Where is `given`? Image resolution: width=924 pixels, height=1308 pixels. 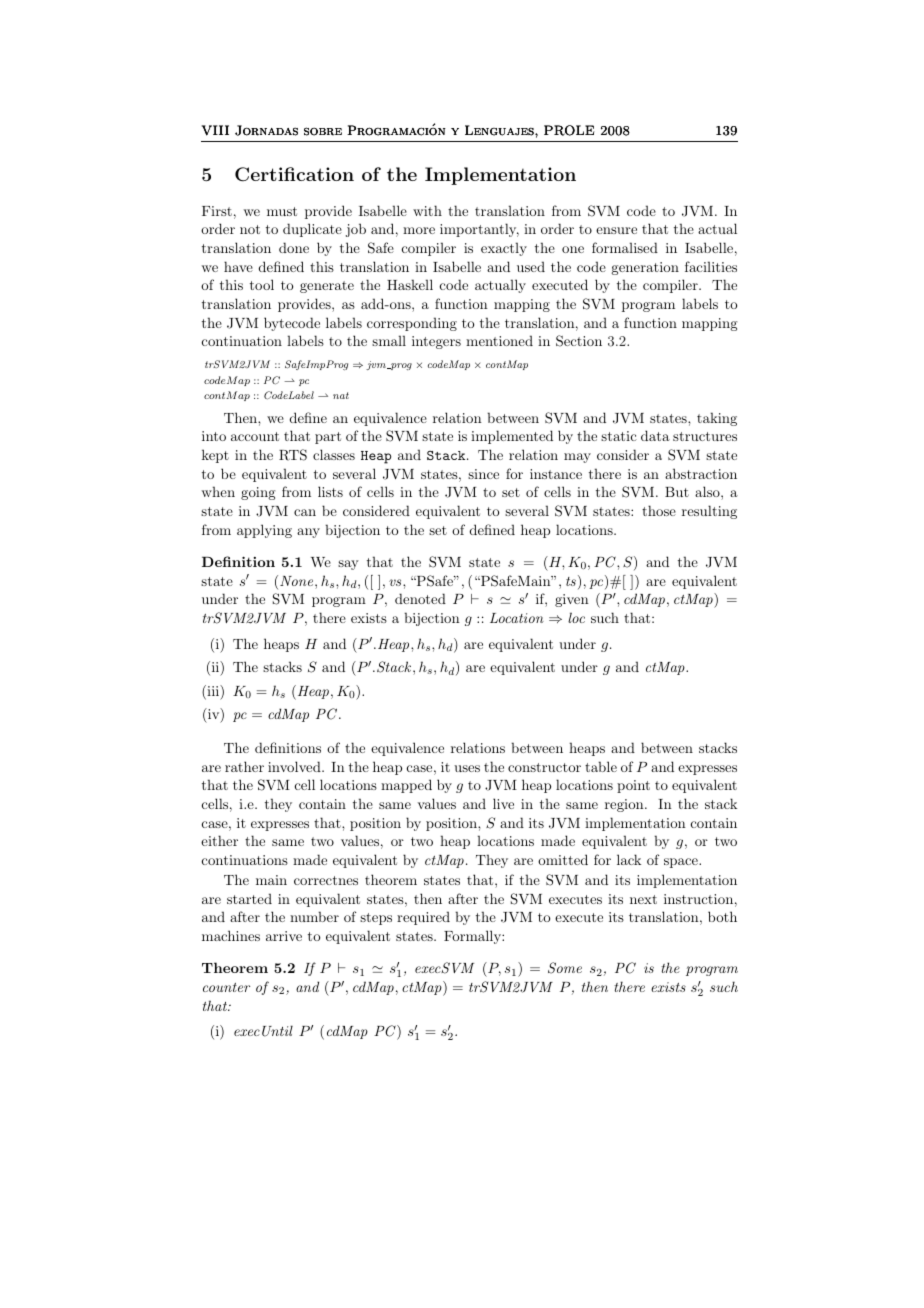
given is located at coordinates (572, 600).
